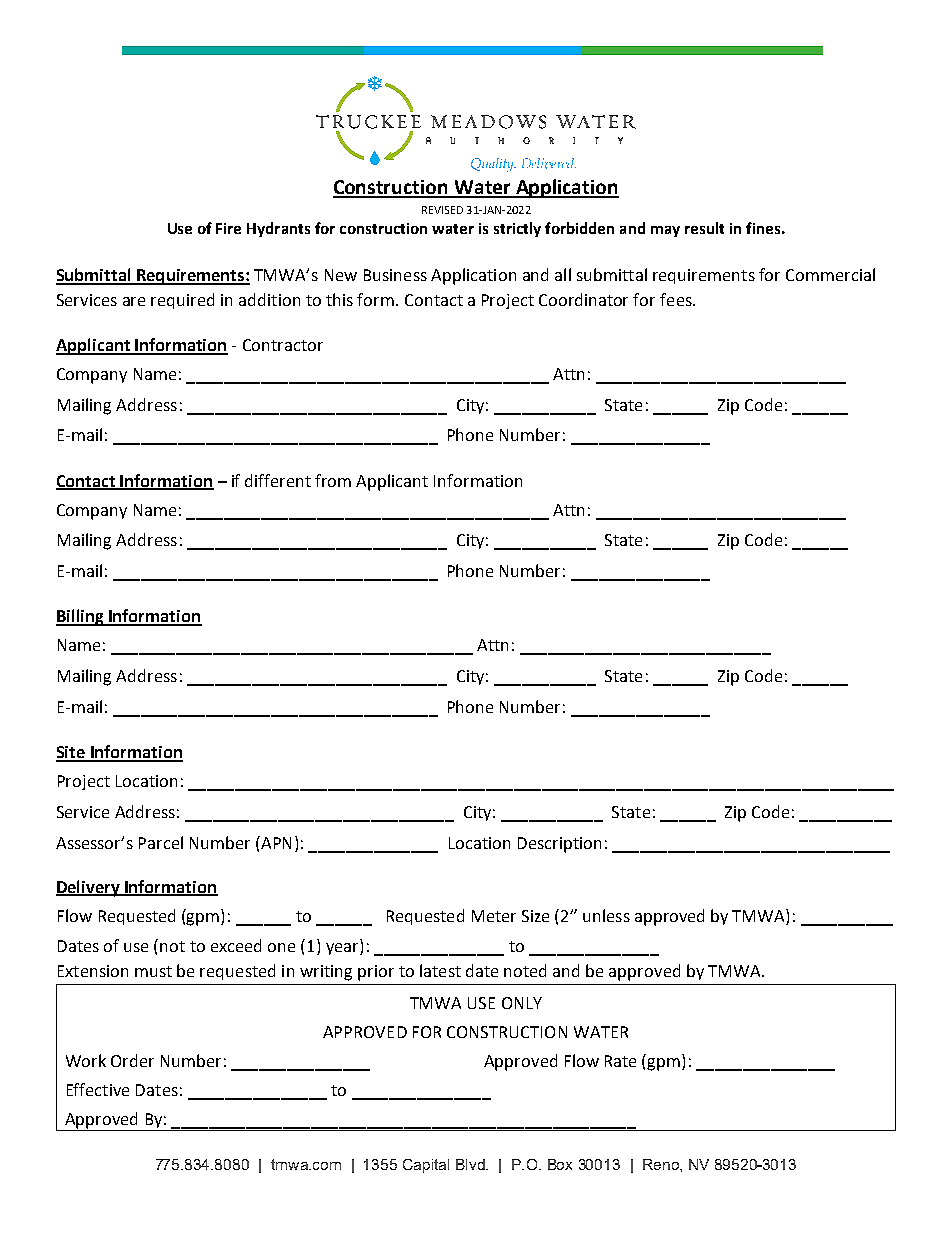 This screenshot has height=1233, width=952. Describe the element at coordinates (704, 228) in the screenshot. I see `result` at that location.
